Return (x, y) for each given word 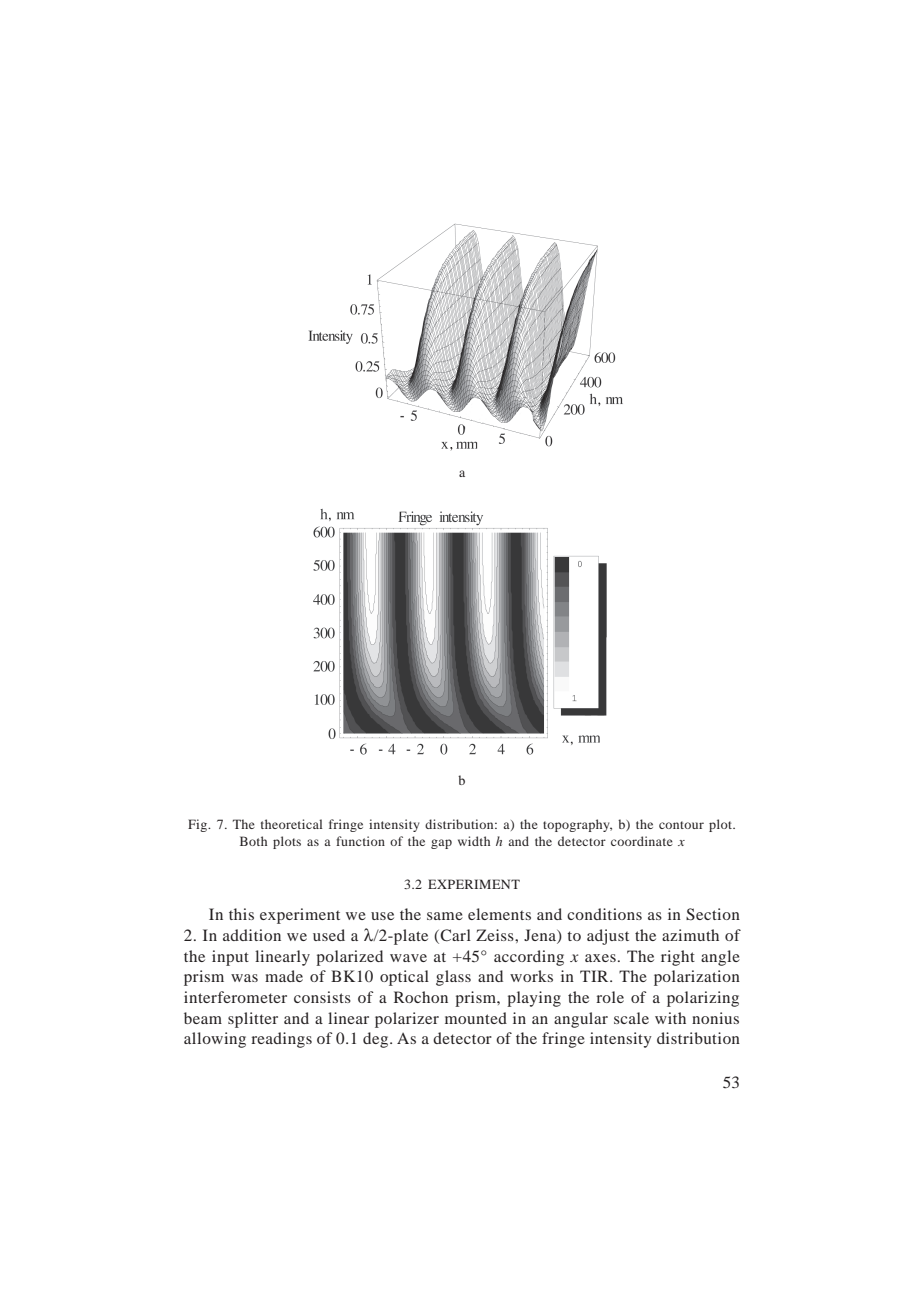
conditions (604, 914)
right (678, 958)
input (230, 958)
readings (281, 1040)
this (241, 914)
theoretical (291, 824)
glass (453, 978)
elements (499, 914)
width (474, 841)
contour (681, 825)
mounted (476, 1018)
